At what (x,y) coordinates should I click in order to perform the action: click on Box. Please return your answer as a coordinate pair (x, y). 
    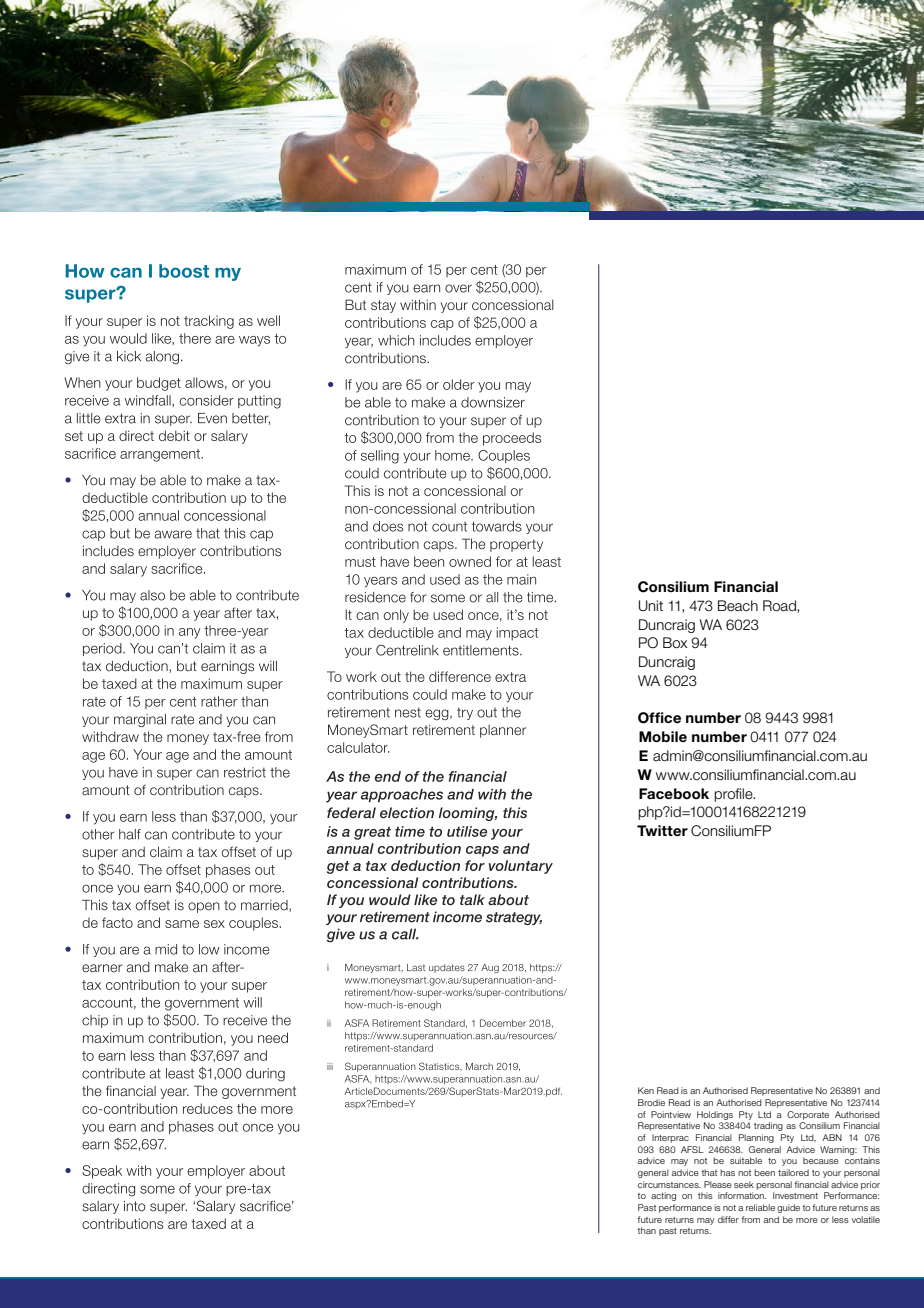
    Looking at the image, I should click on (675, 643).
